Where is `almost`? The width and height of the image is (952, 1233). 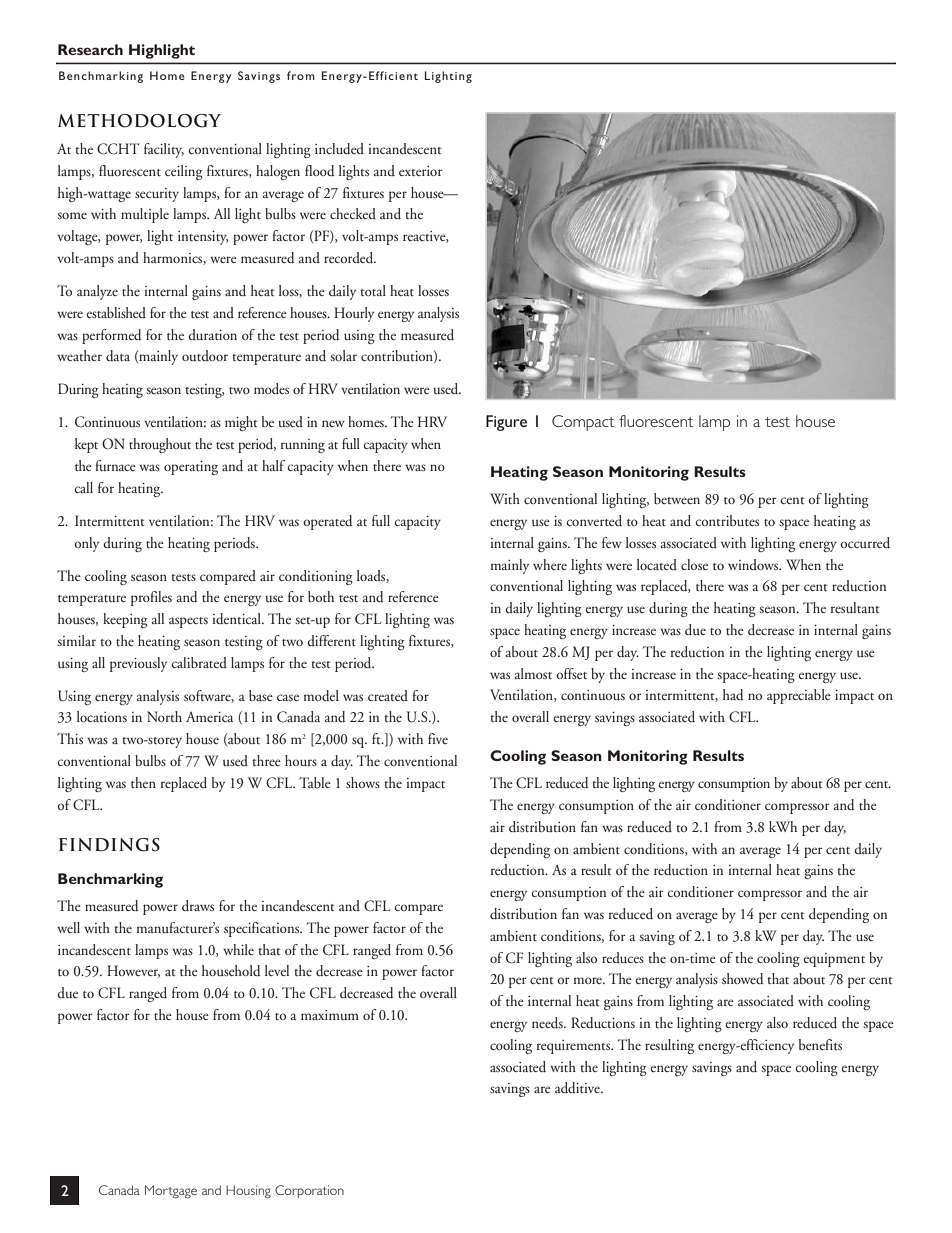
almost is located at coordinates (533, 673).
